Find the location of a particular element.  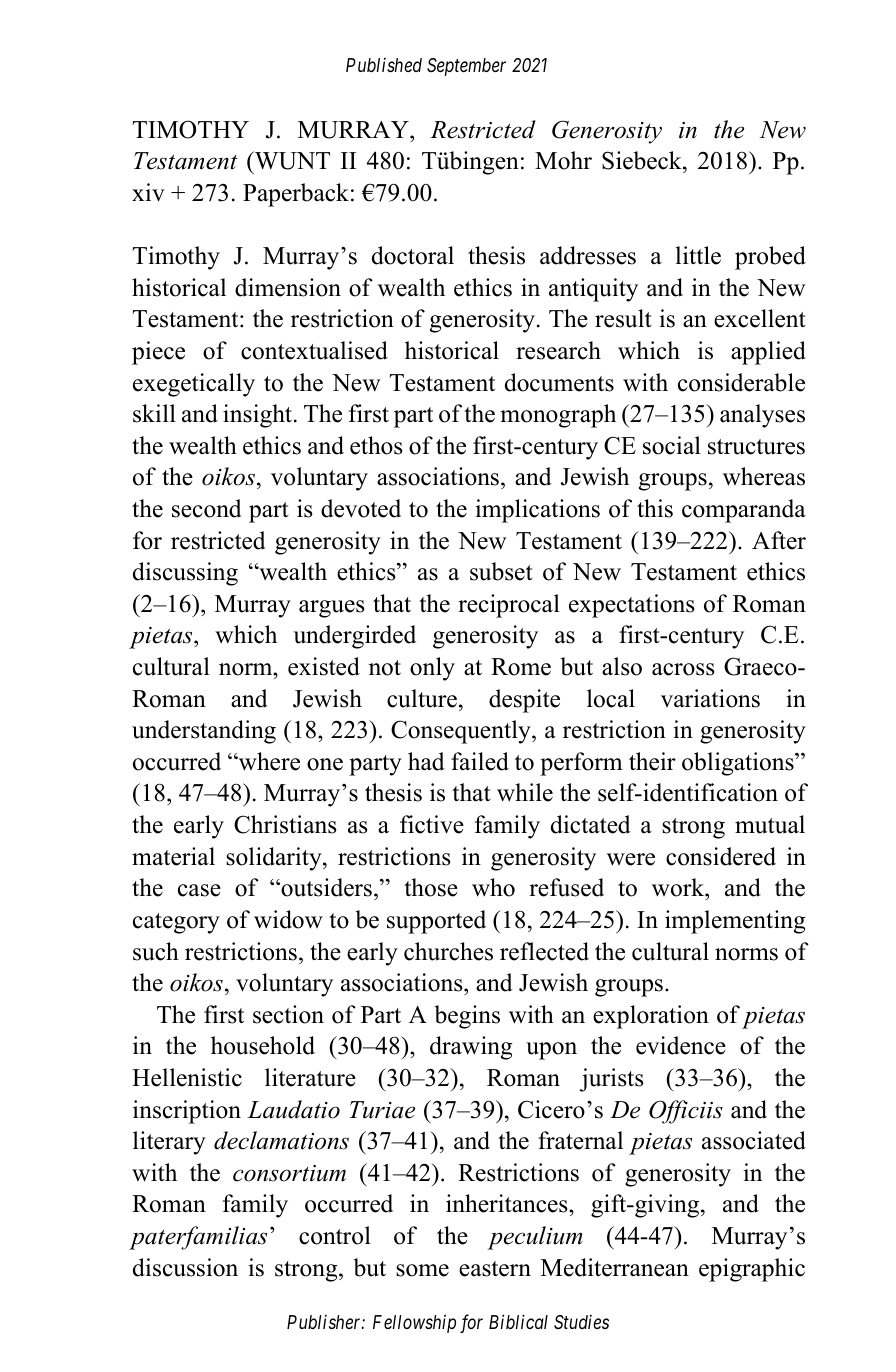

xiv is located at coordinates (148, 192).
